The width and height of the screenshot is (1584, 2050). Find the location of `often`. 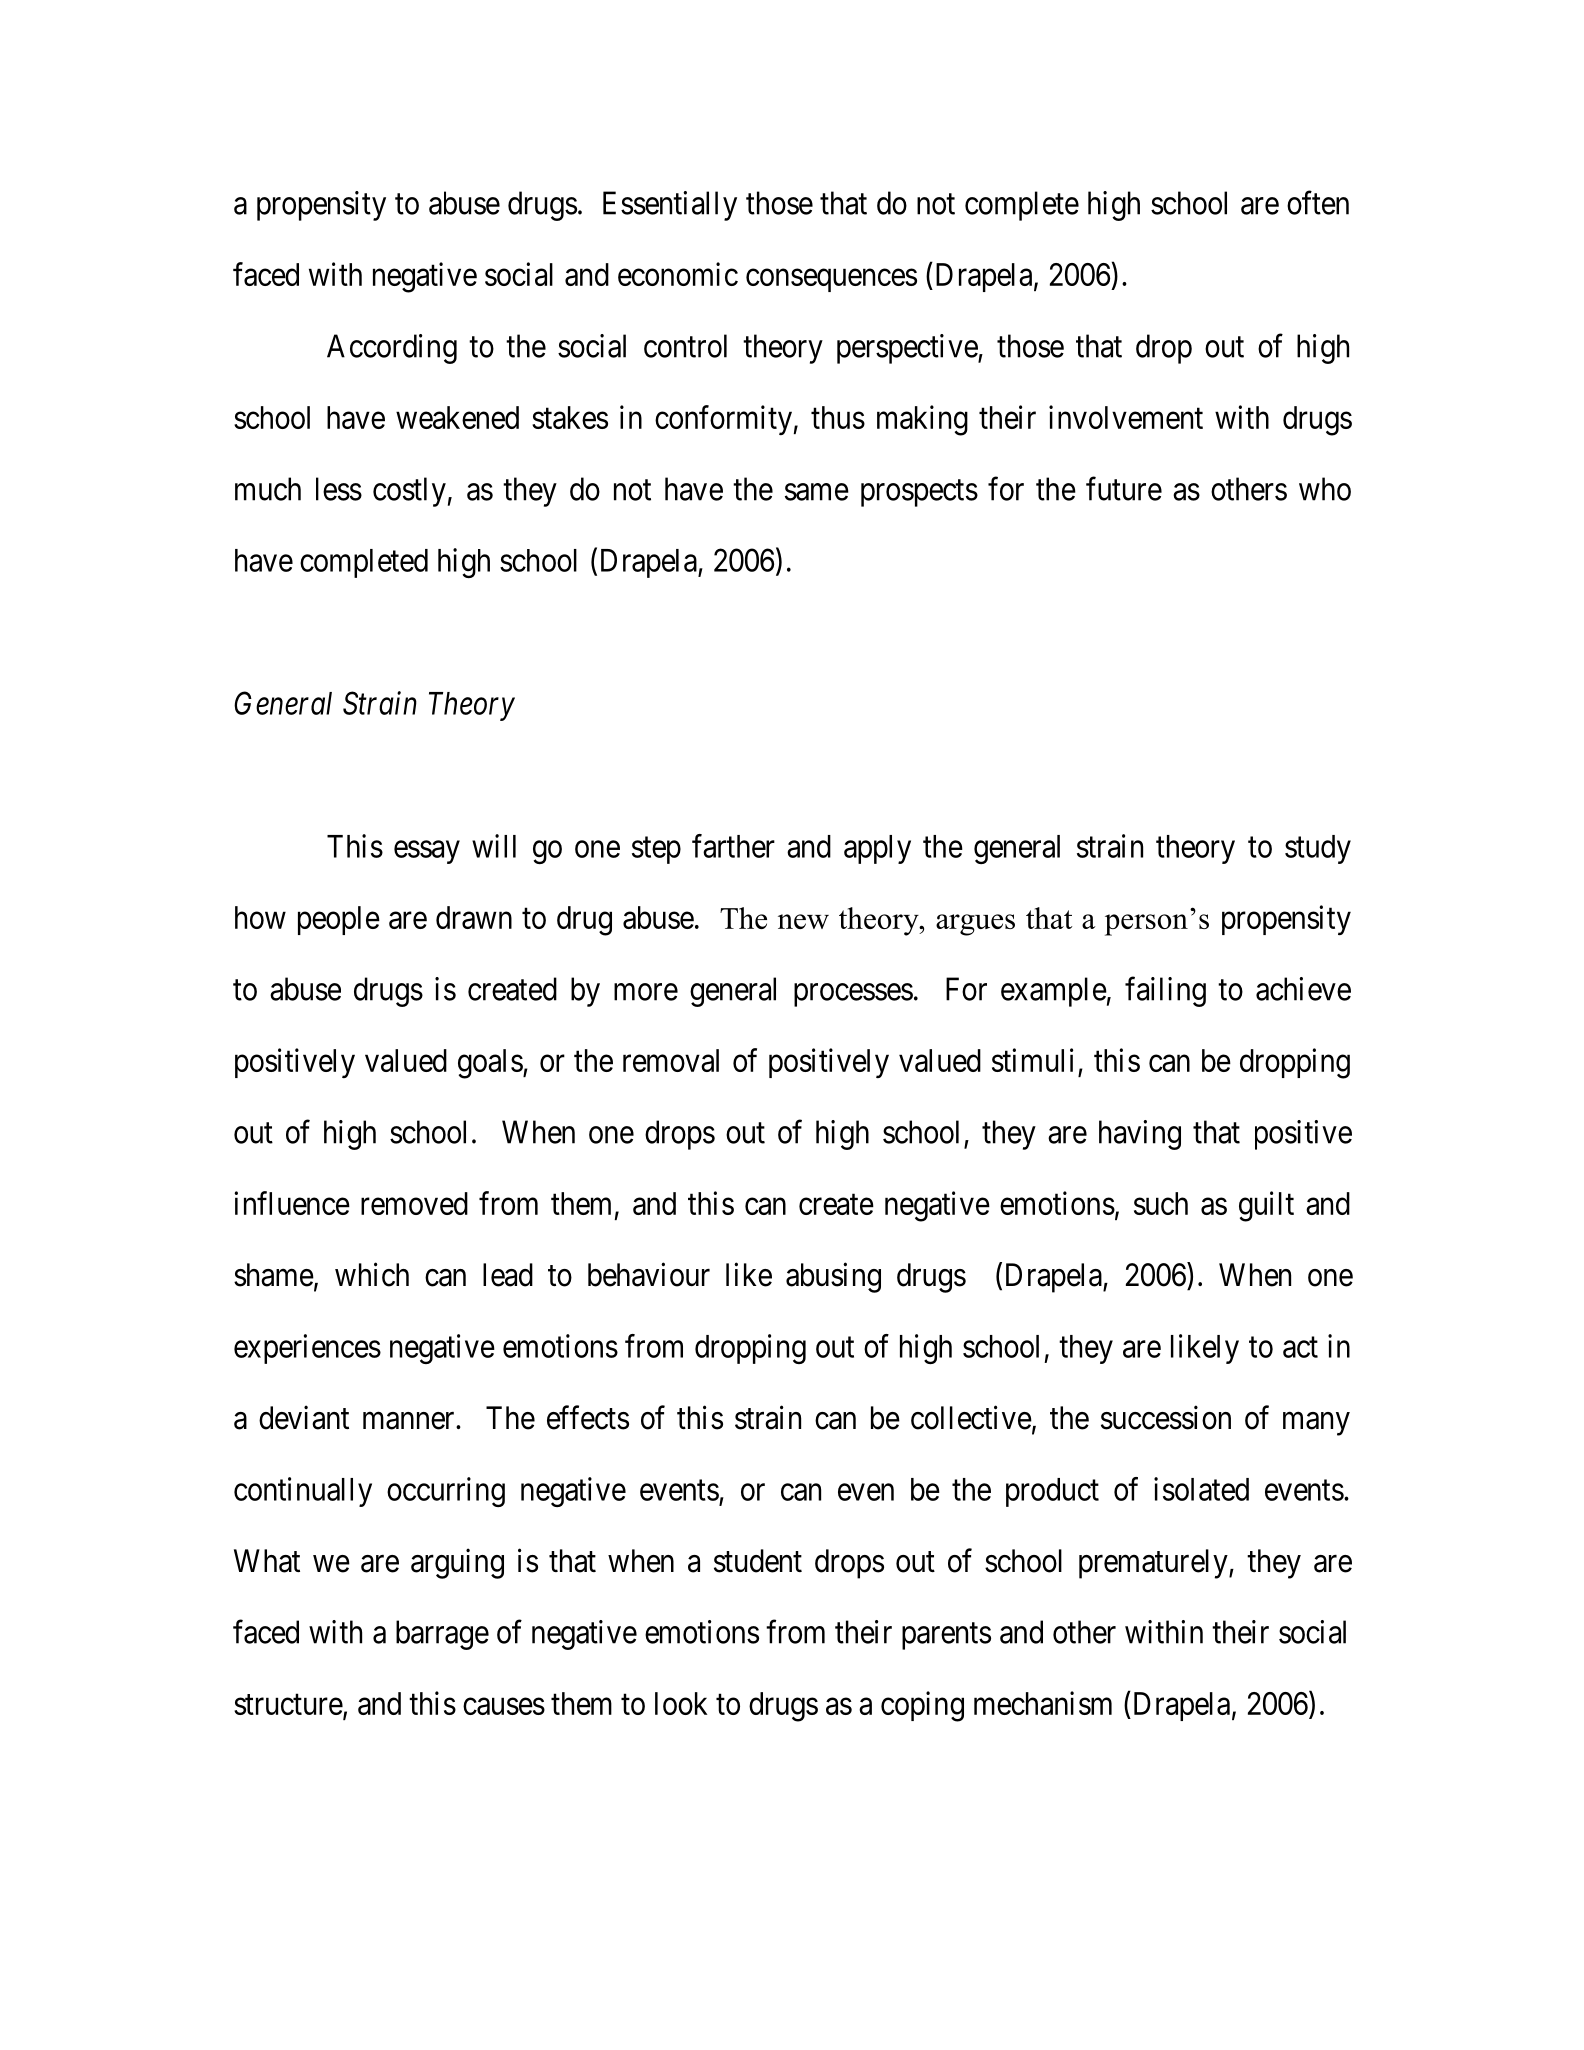

often is located at coordinates (1318, 203).
